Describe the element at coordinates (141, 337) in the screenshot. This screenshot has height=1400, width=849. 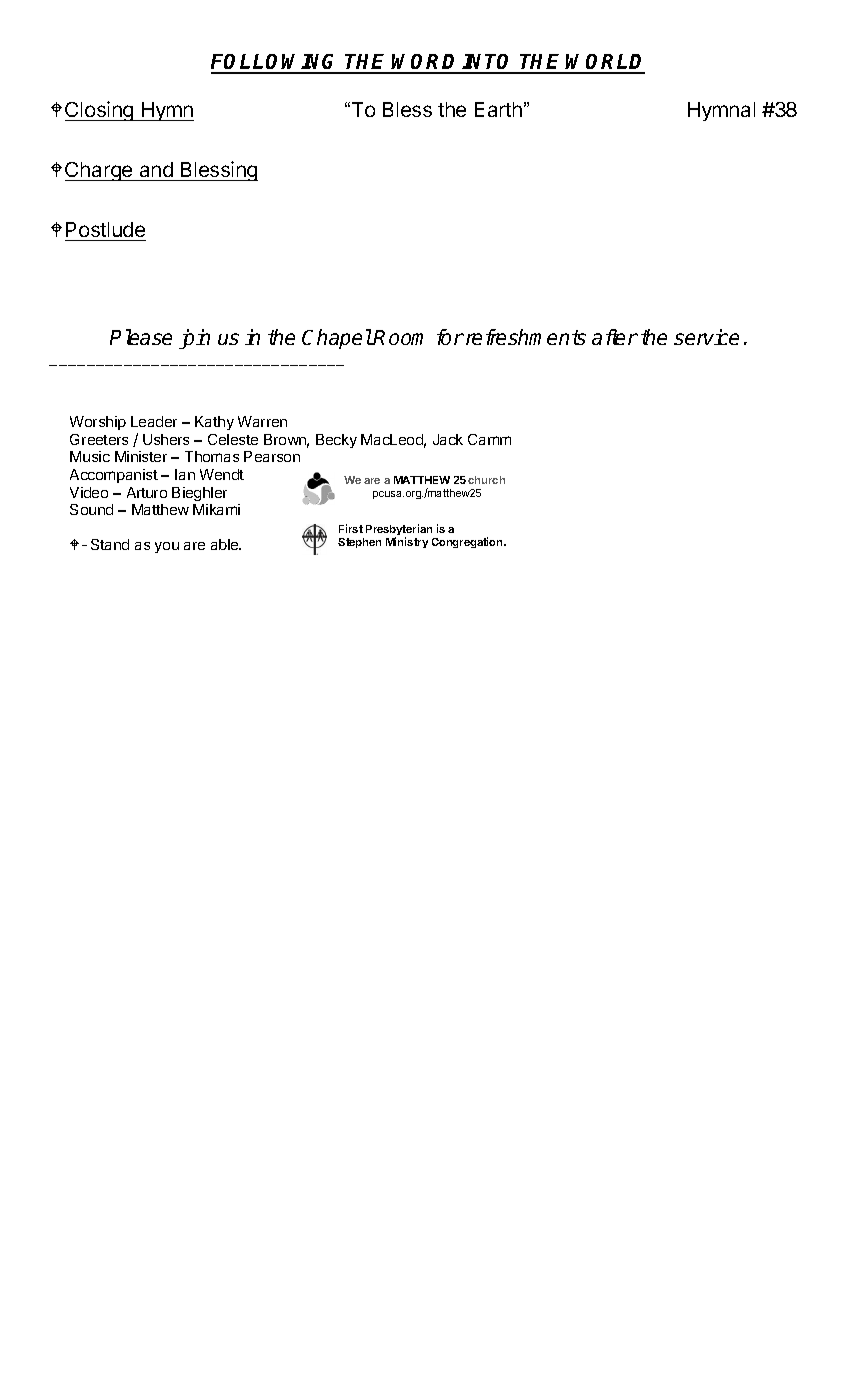
I see `Please` at that location.
